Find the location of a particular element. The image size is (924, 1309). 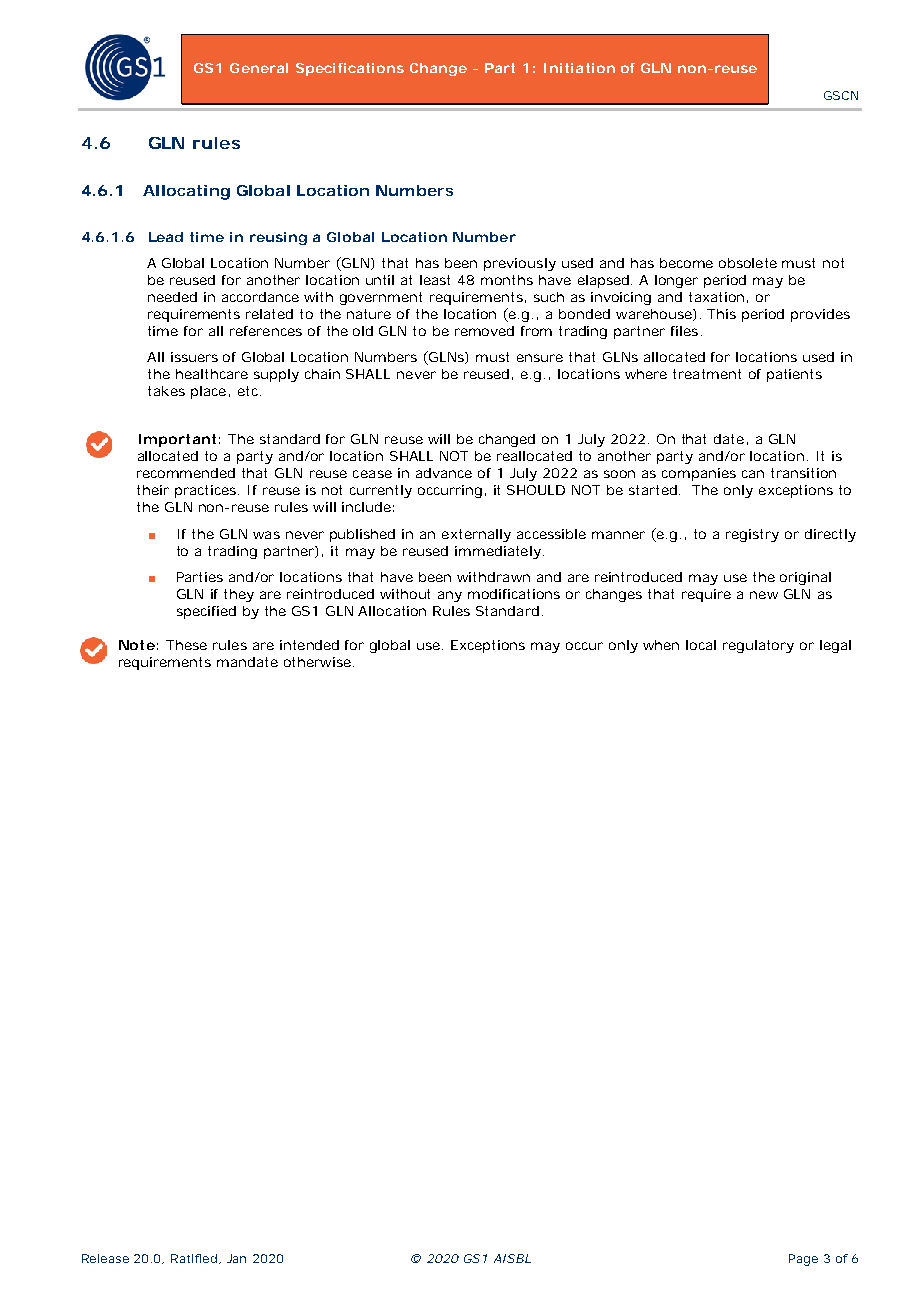

issuers is located at coordinates (194, 357).
